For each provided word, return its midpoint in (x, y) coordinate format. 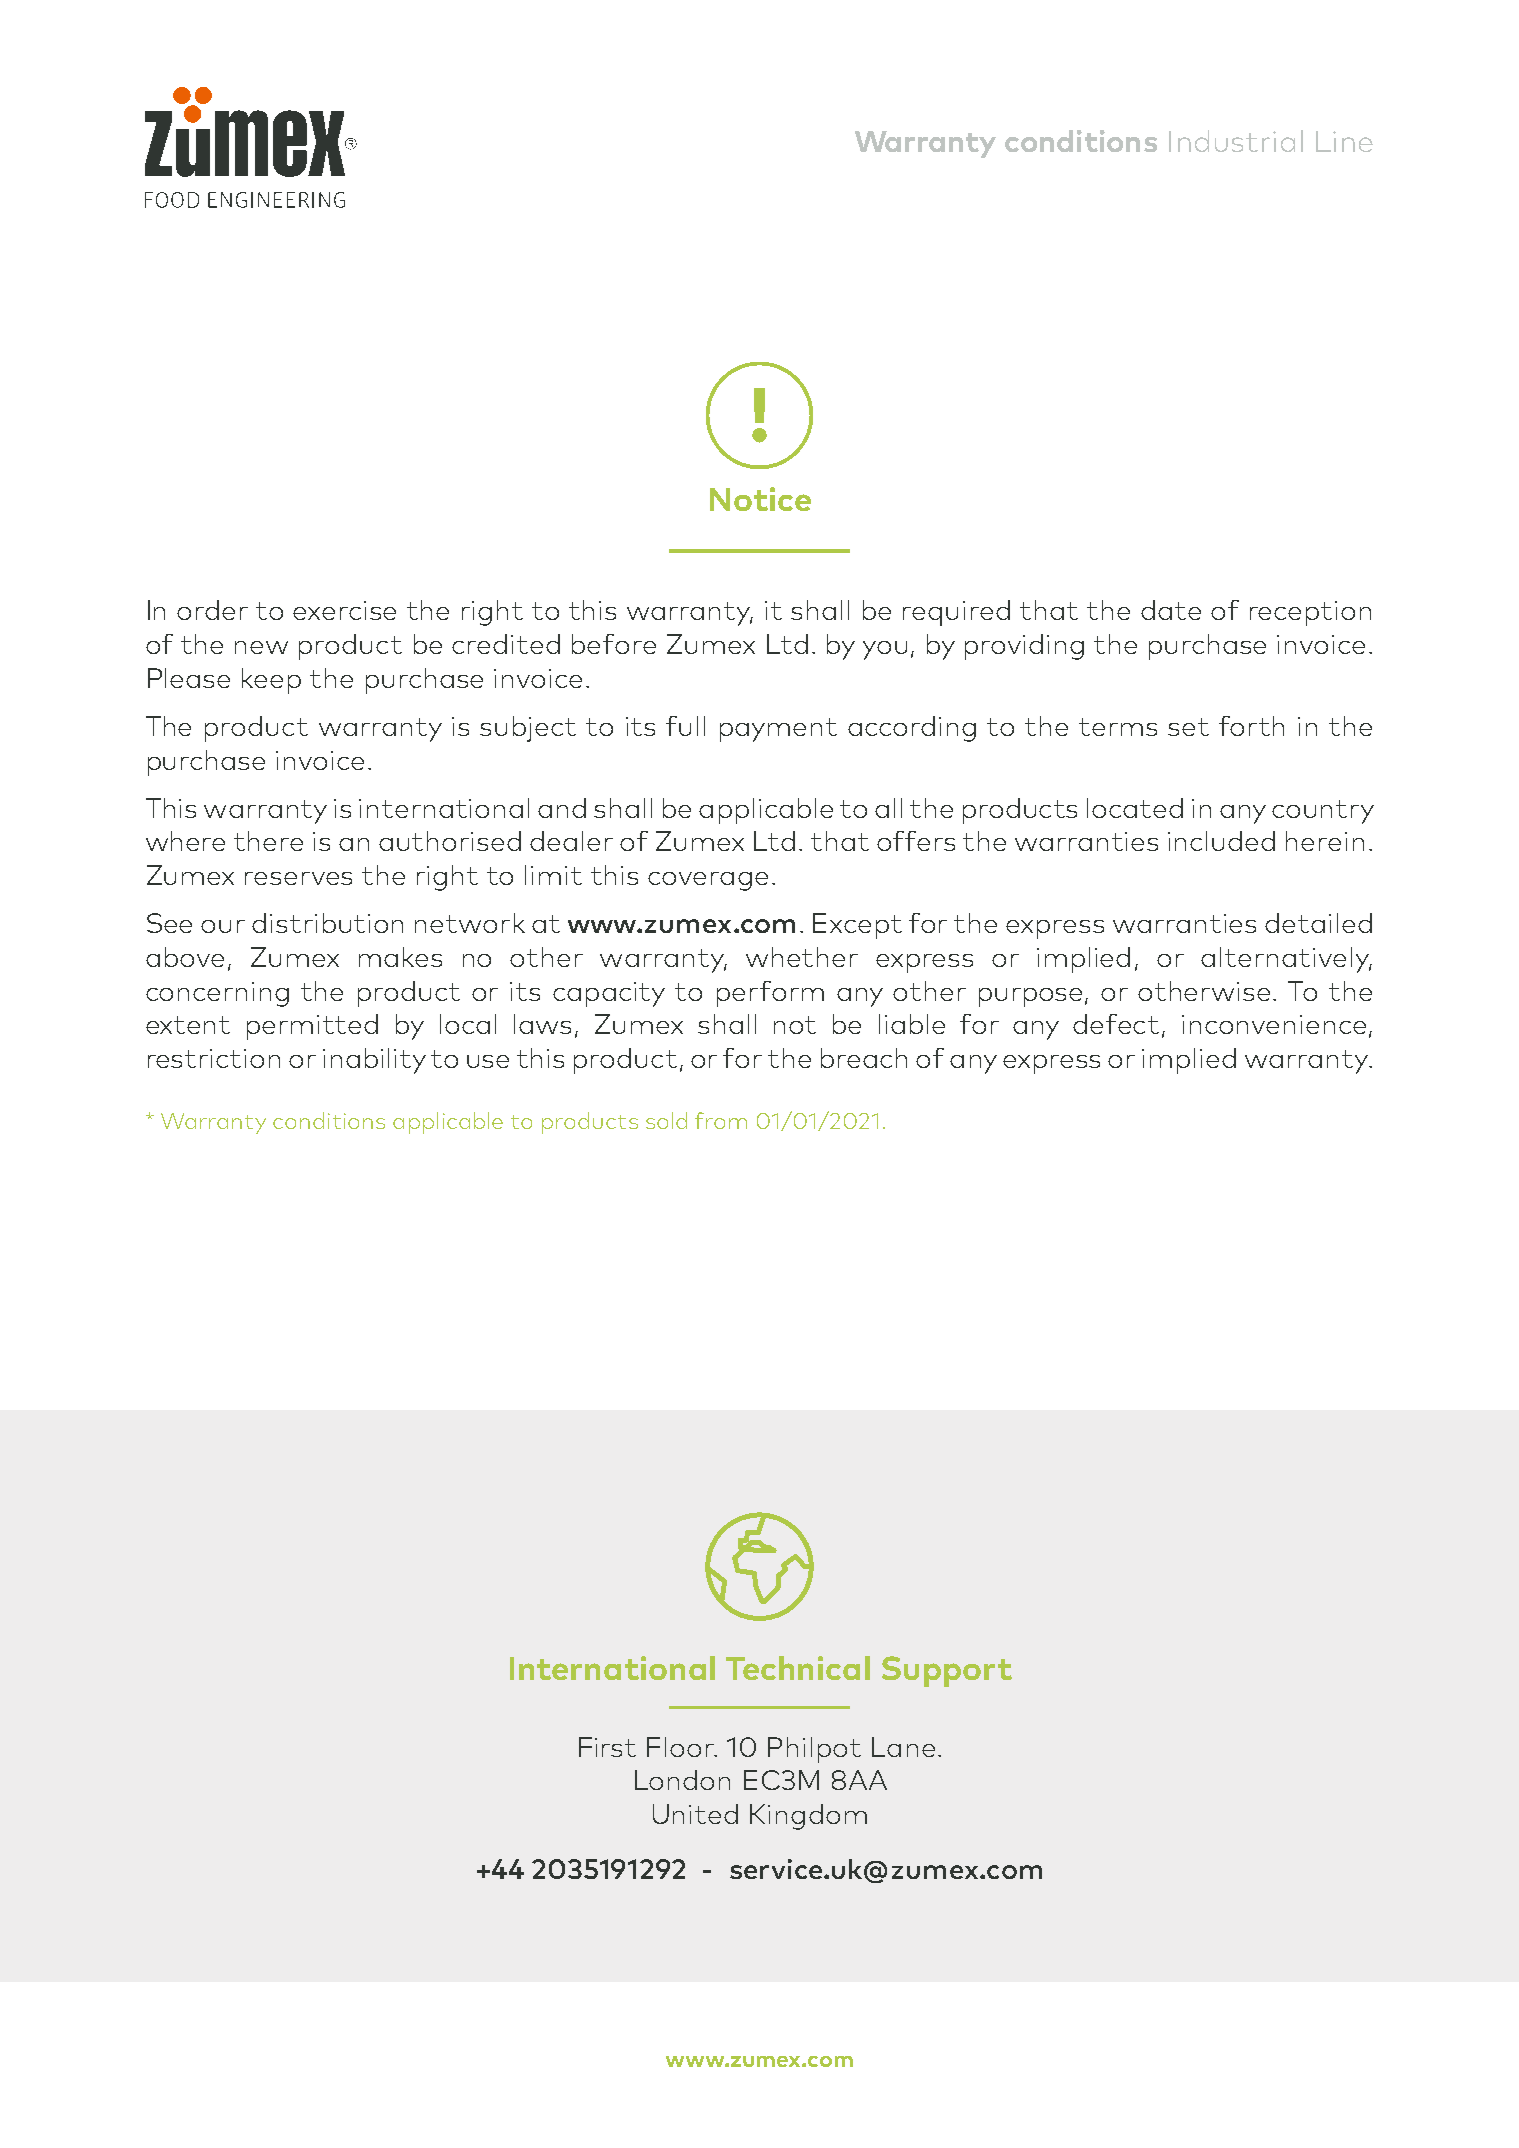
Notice (760, 499)
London (682, 1780)
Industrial (1236, 141)
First (607, 1747)
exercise (344, 610)
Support (947, 1671)
